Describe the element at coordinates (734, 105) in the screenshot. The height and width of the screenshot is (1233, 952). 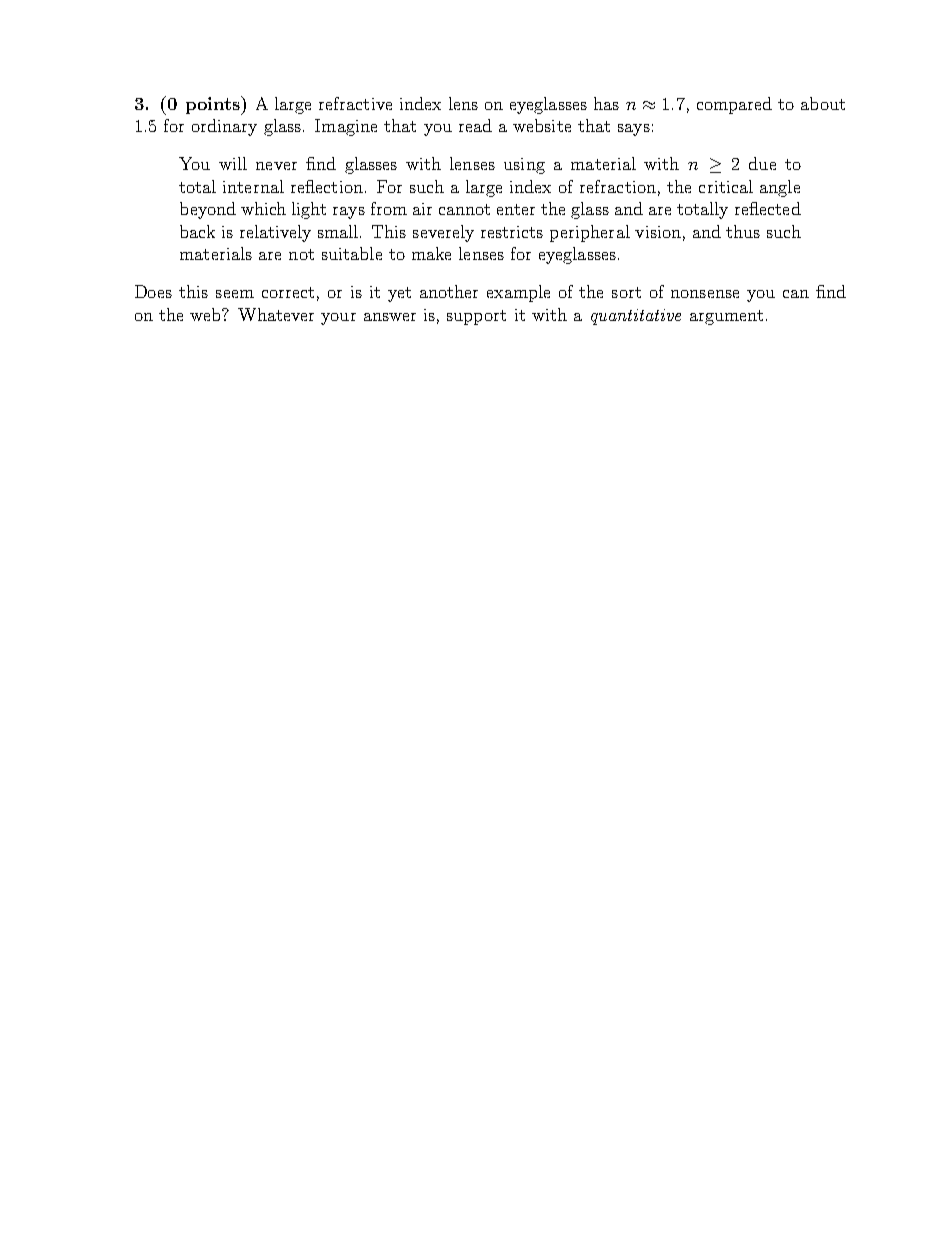
I see `compared` at that location.
